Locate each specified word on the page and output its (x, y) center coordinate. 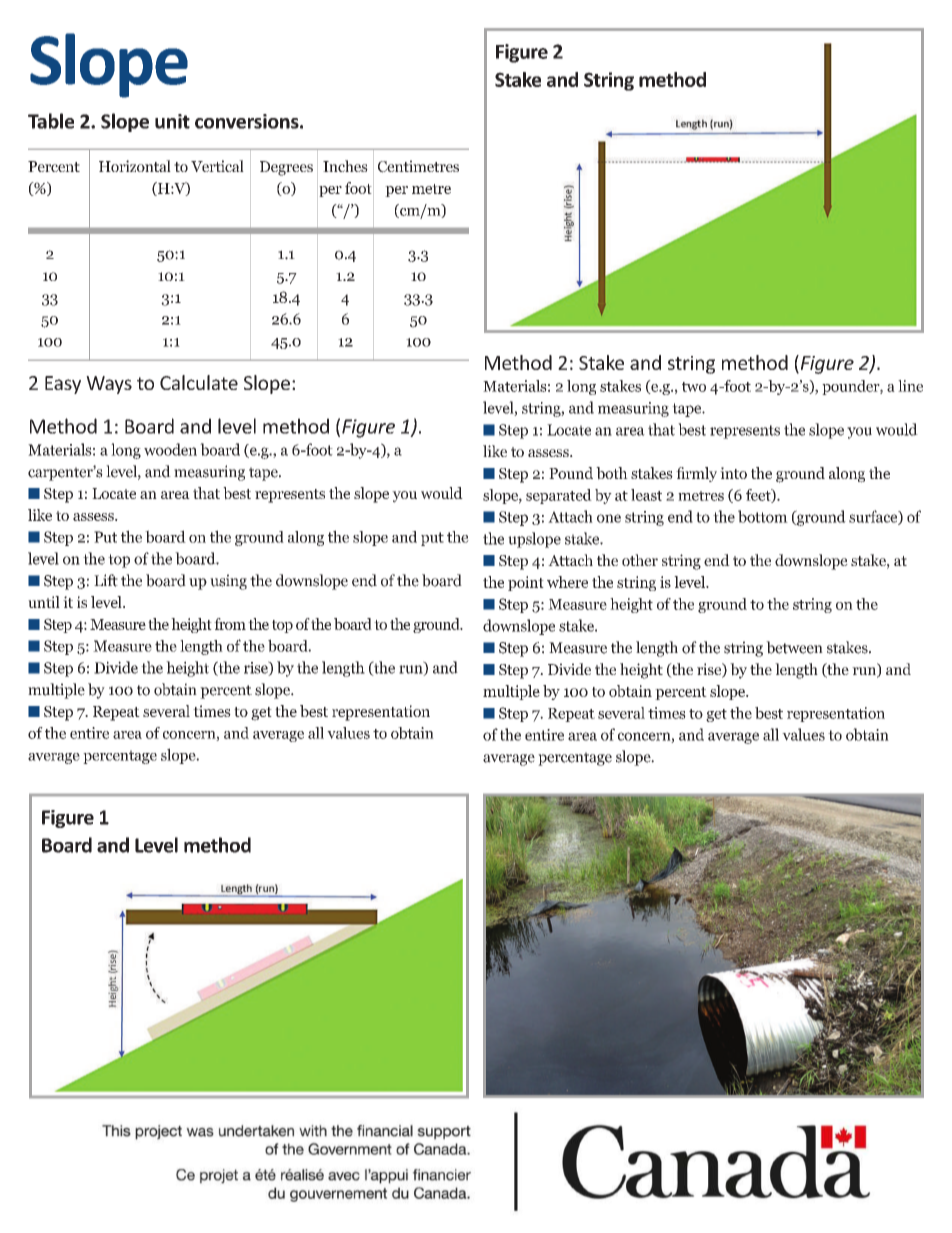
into (733, 473)
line (910, 386)
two (694, 387)
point (526, 583)
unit (172, 121)
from (230, 624)
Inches (345, 166)
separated (559, 496)
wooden (170, 449)
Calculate (199, 382)
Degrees (286, 168)
